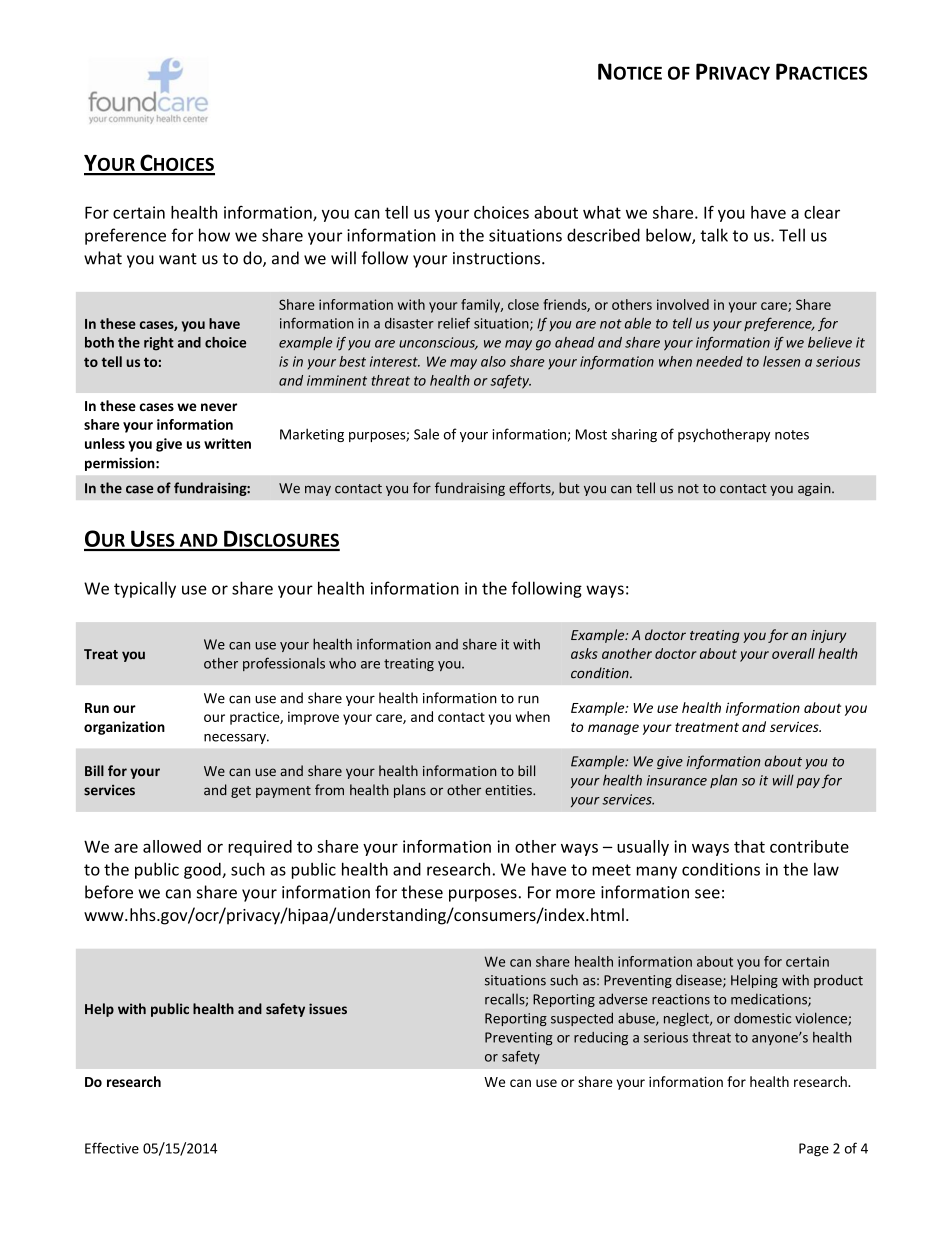 Image resolution: width=952 pixels, height=1233 pixels. I want to click on instructions, so click(498, 258).
